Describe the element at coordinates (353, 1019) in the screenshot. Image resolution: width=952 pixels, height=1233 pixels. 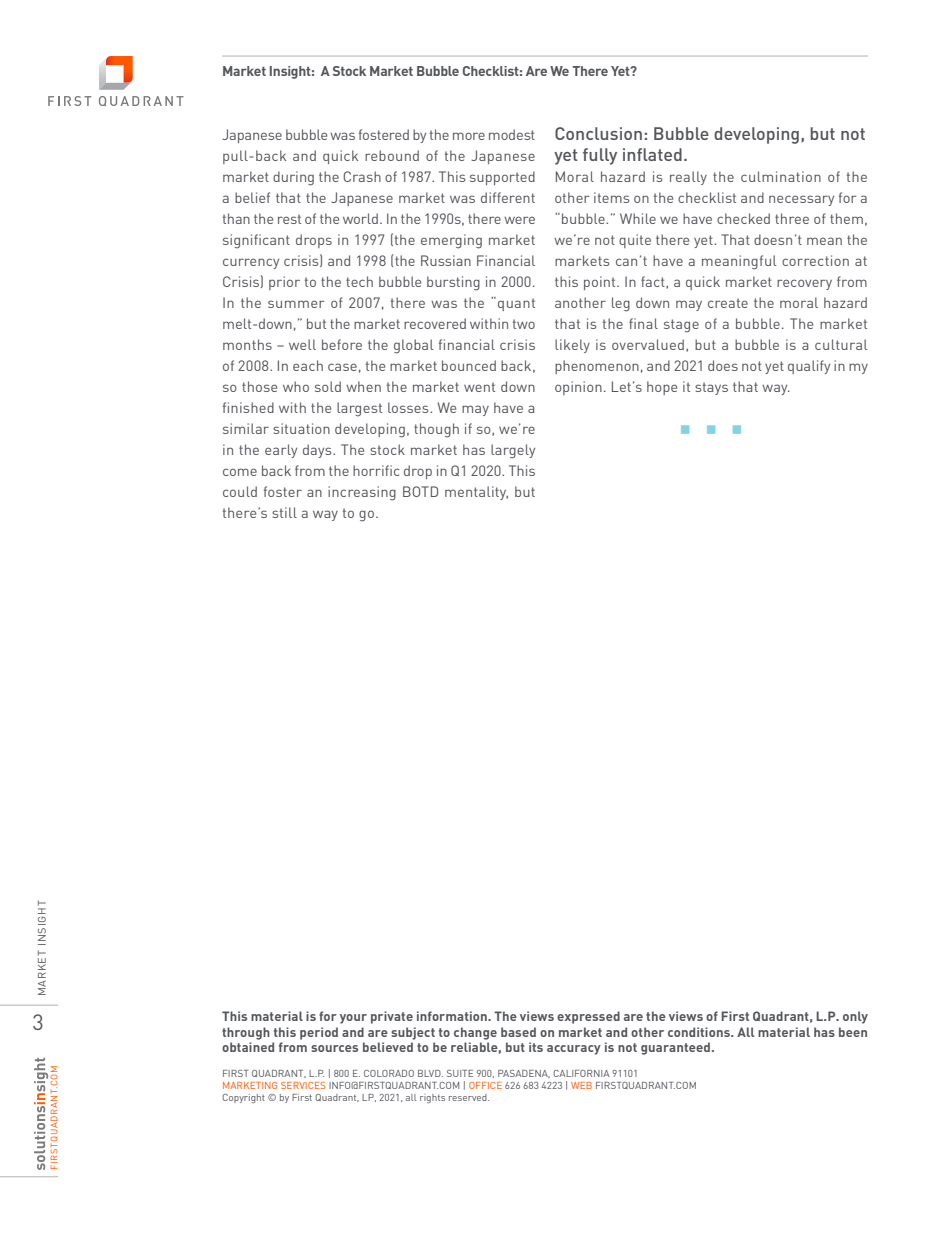
I see `your` at that location.
